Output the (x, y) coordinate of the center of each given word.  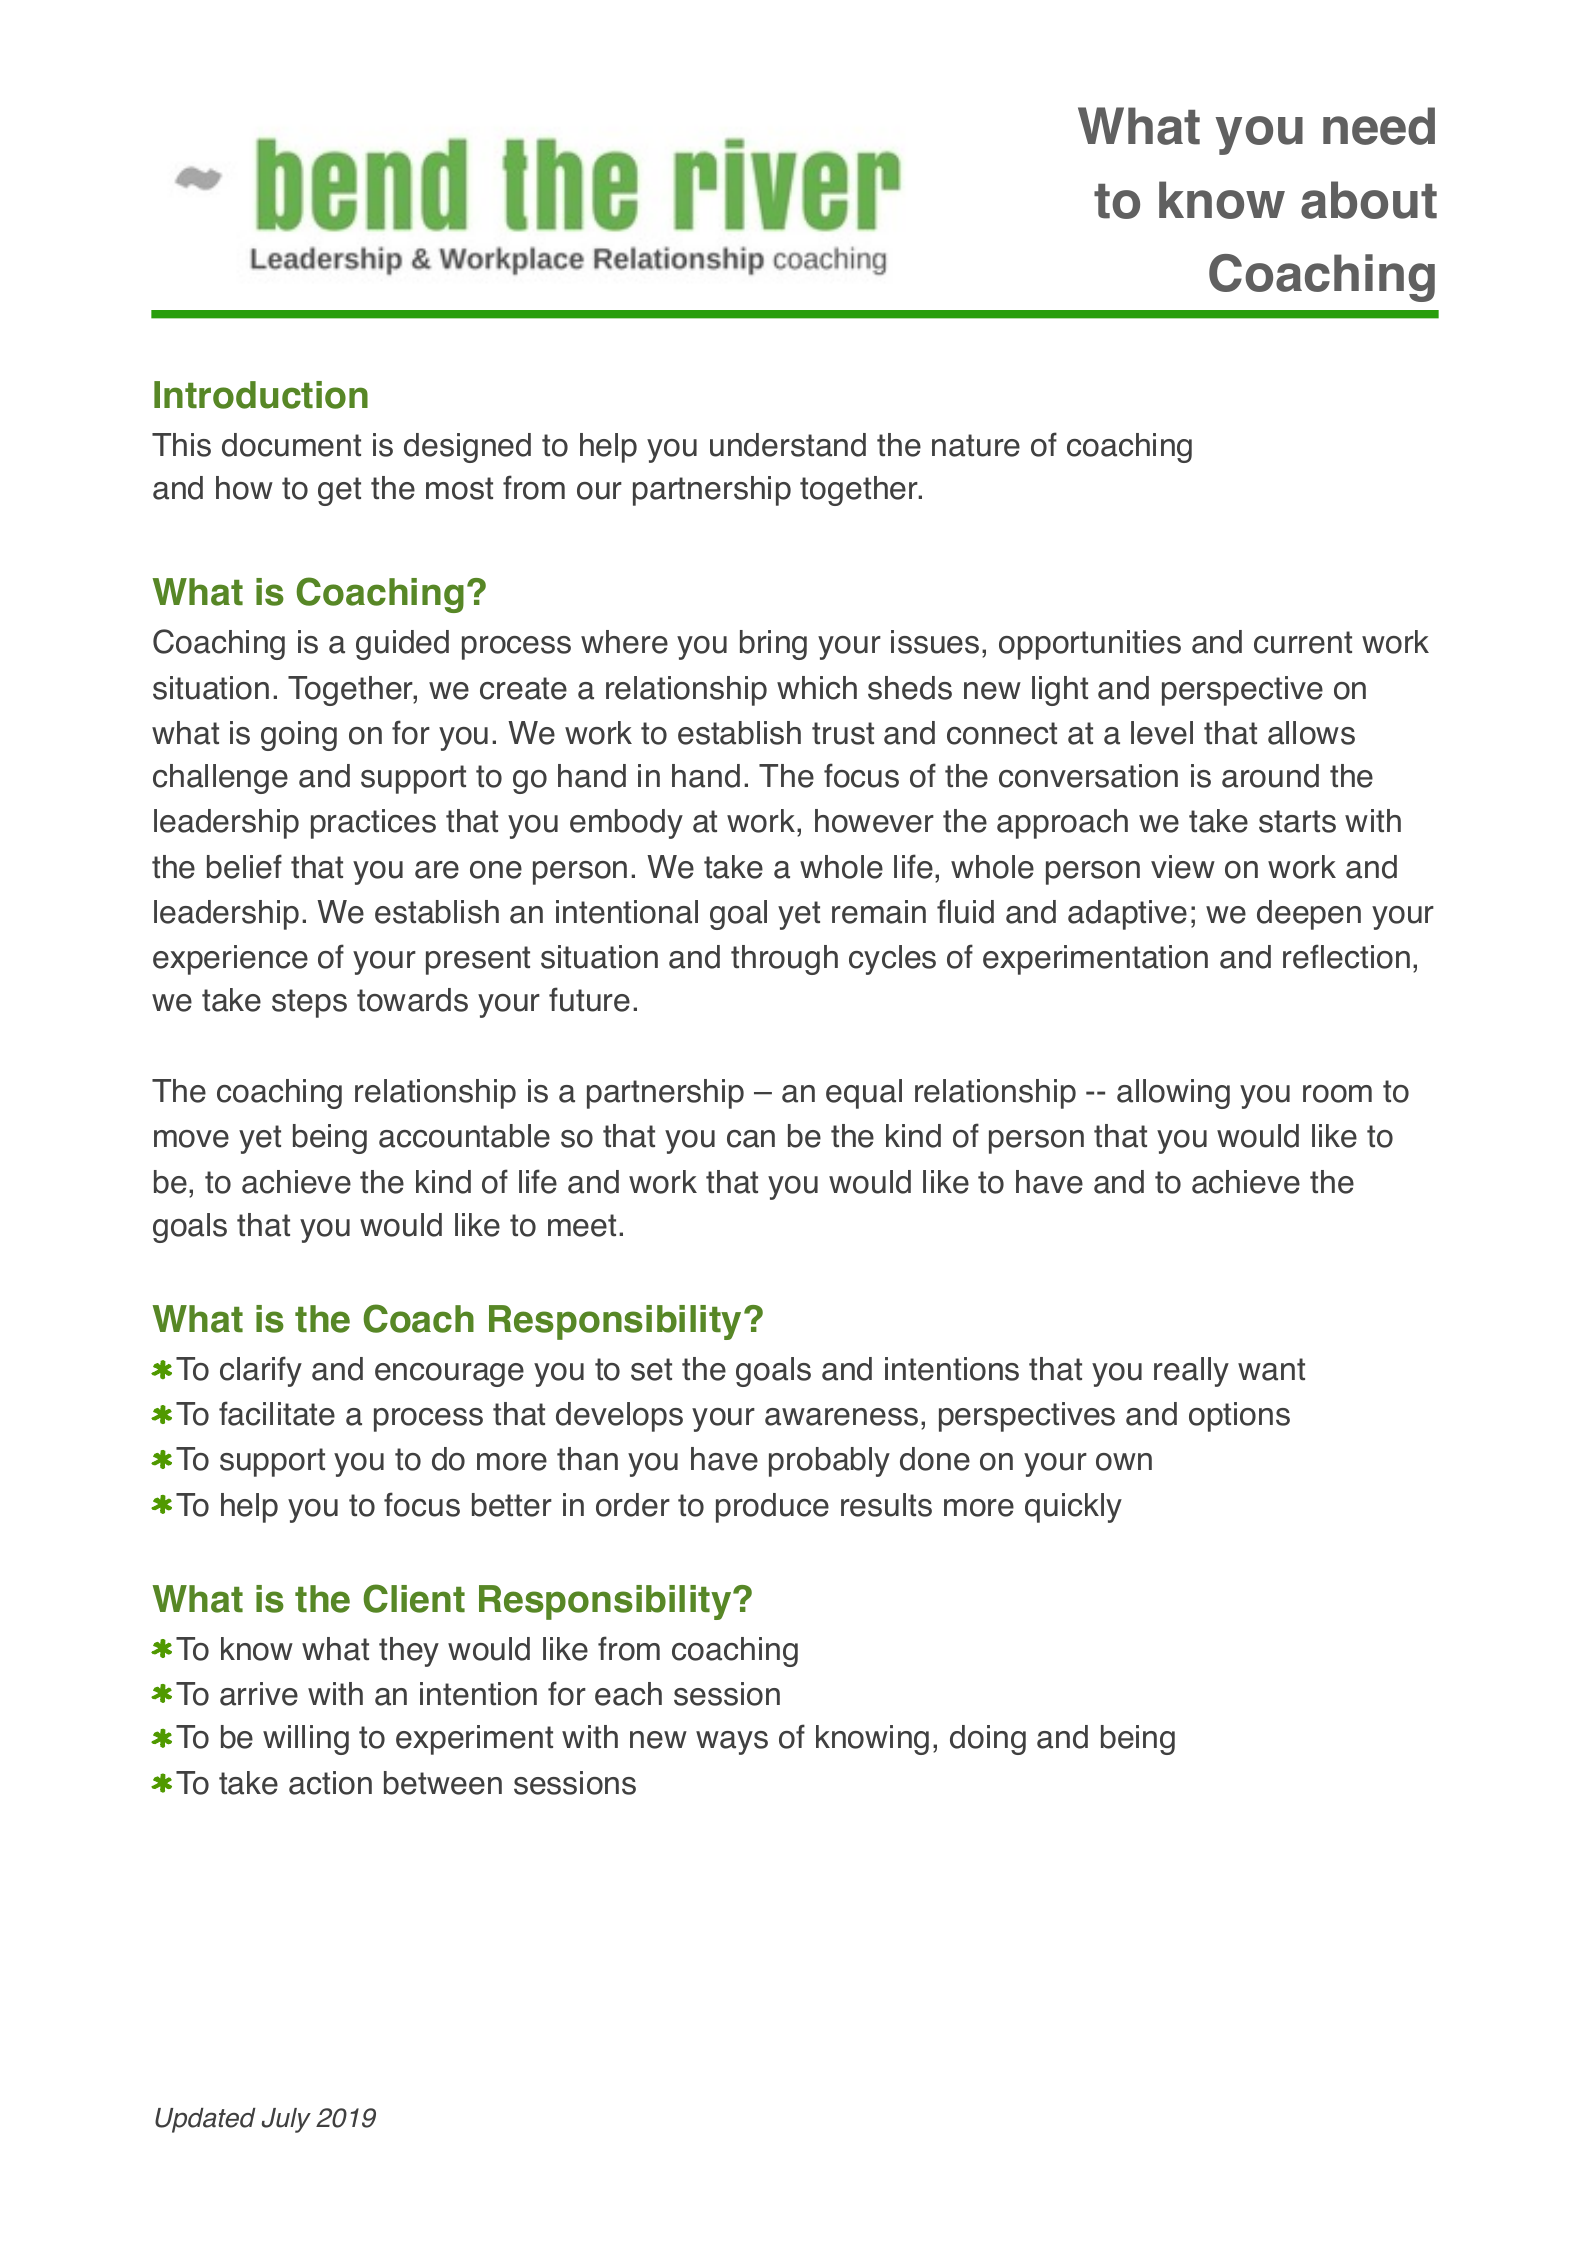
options (1239, 1417)
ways (732, 1743)
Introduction (261, 395)
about (1369, 200)
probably (829, 1462)
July (286, 2120)
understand (788, 445)
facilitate (277, 1413)
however (874, 821)
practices (373, 824)
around (1270, 776)
